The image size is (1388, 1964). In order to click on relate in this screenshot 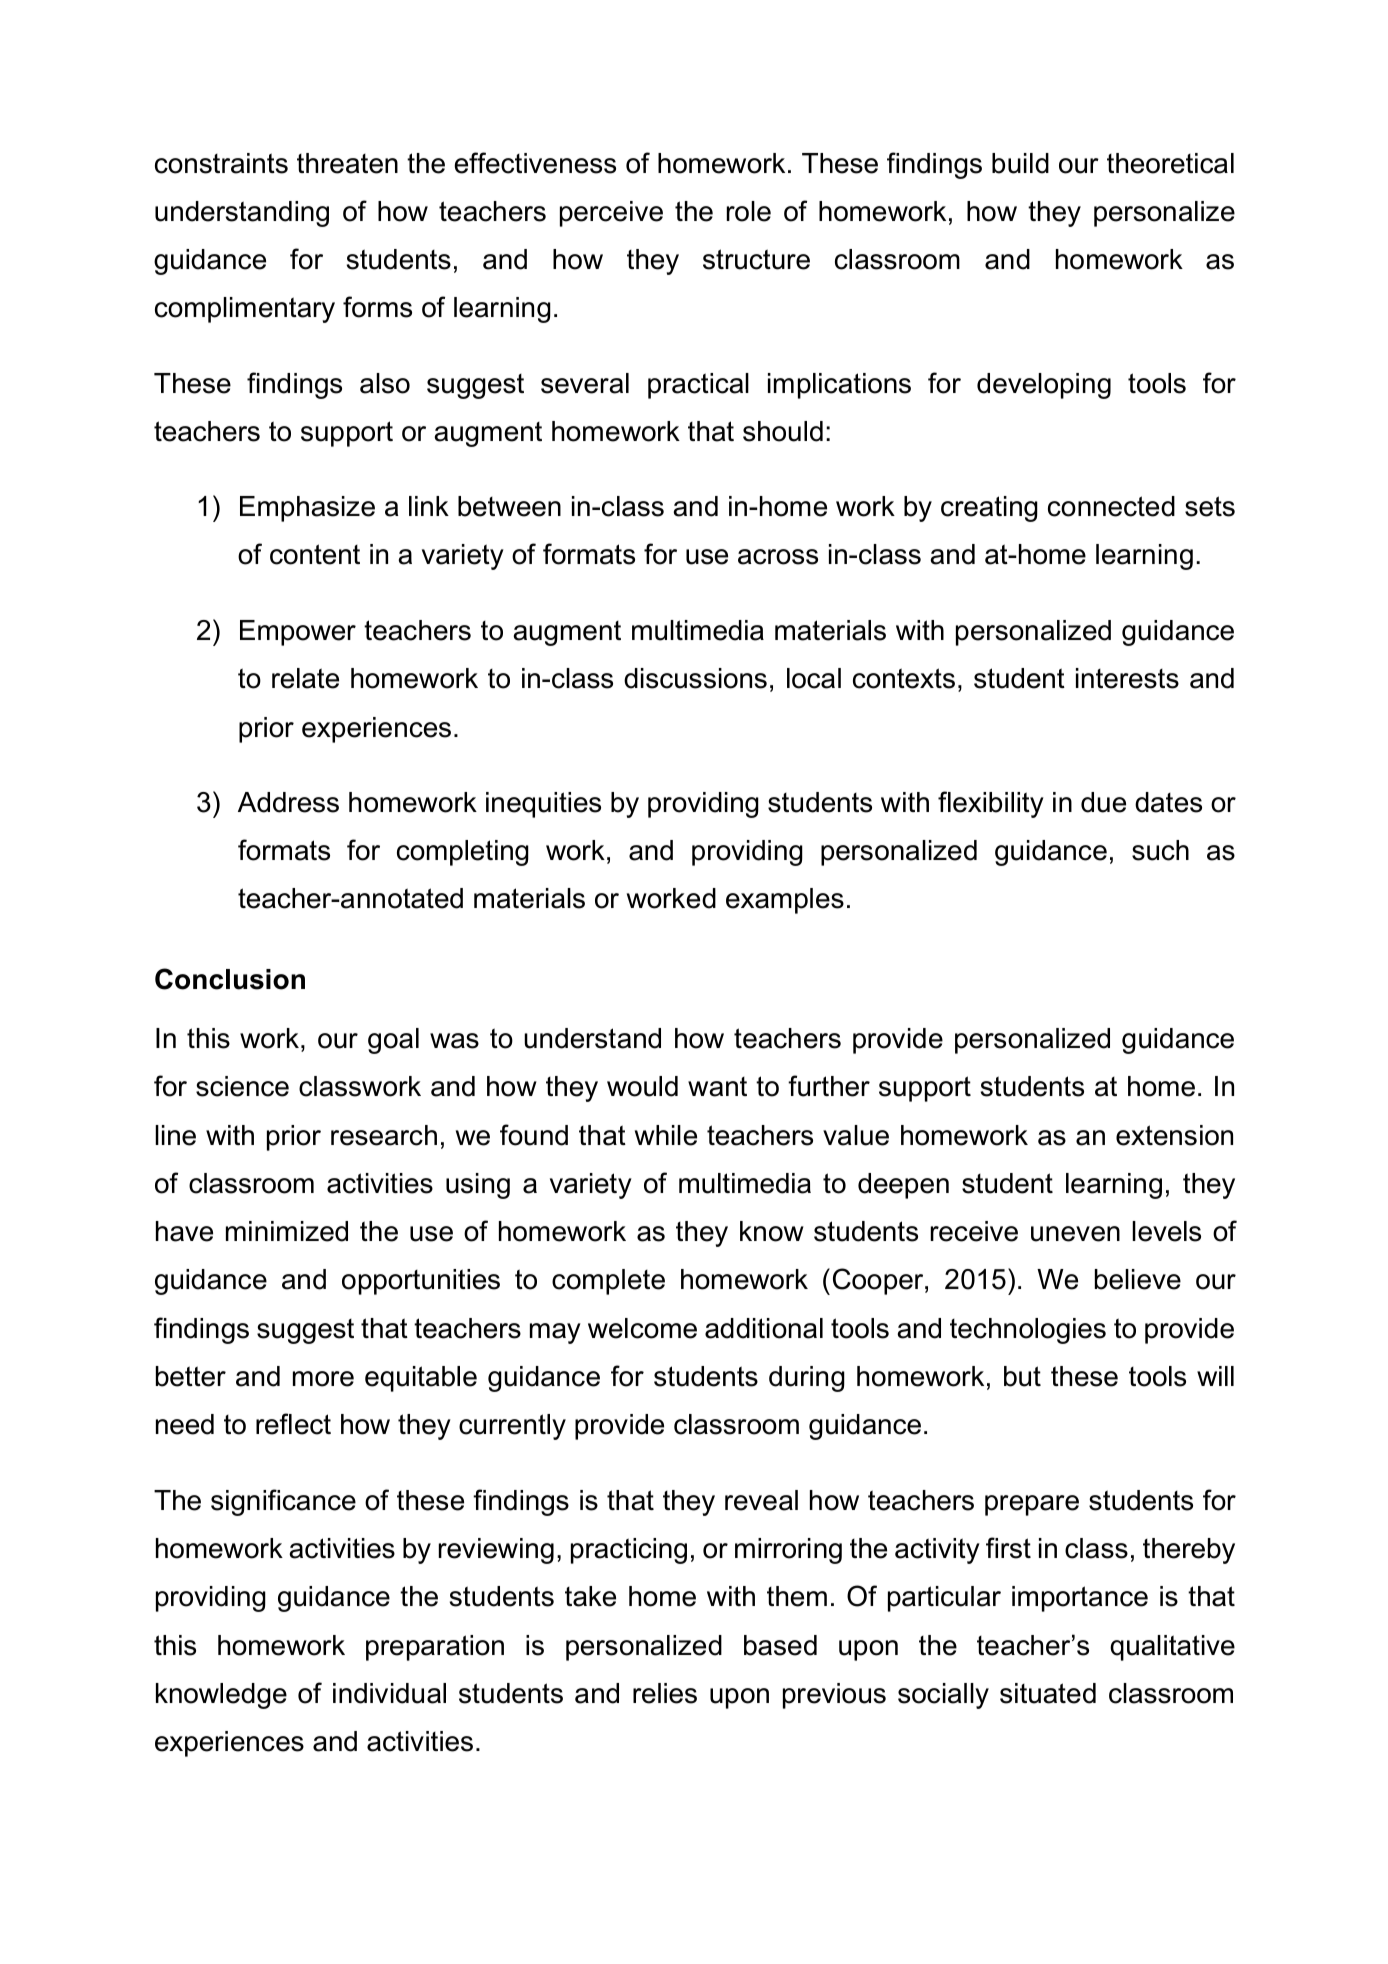, I will do `click(305, 678)`.
